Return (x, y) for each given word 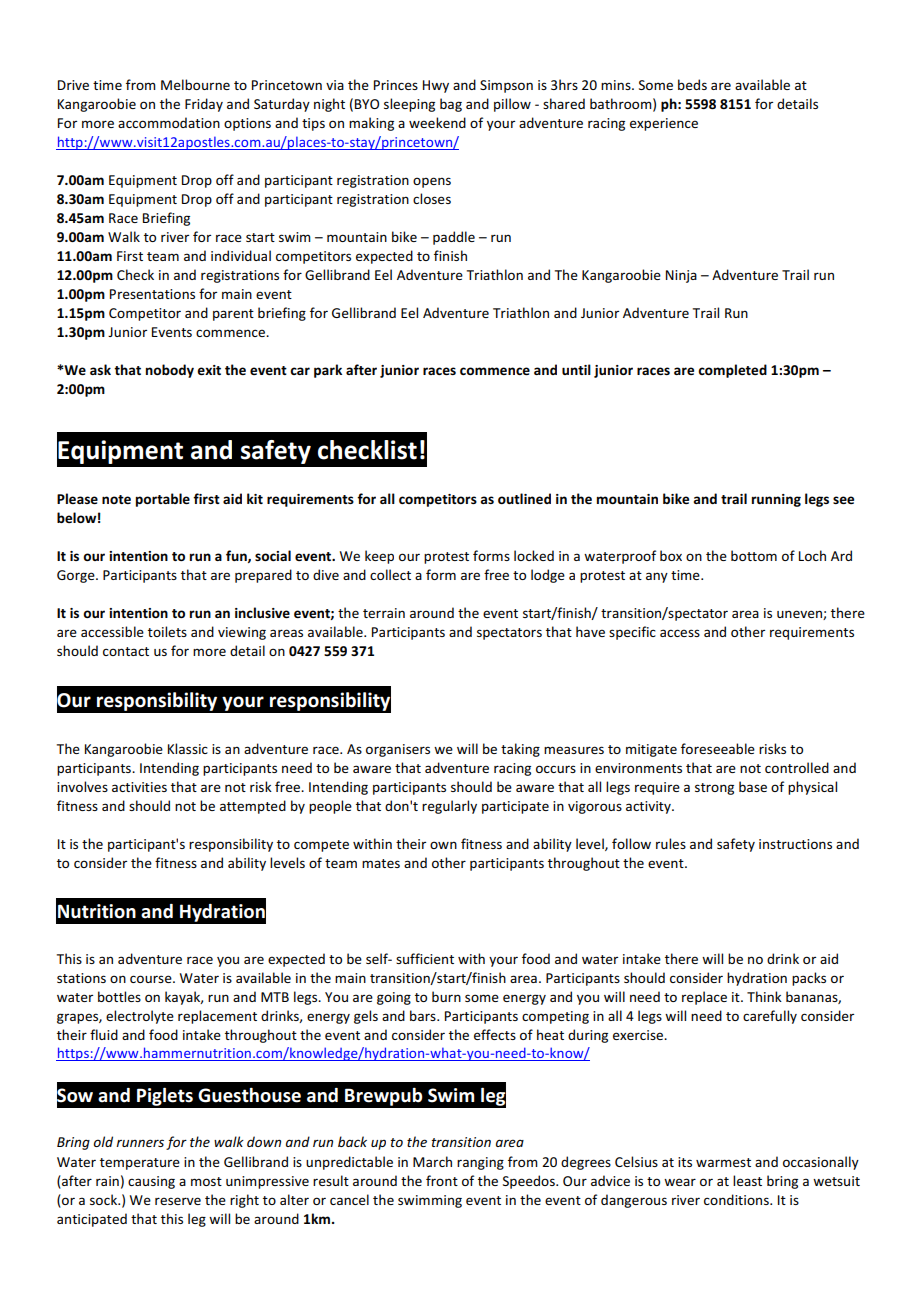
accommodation (169, 122)
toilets (167, 631)
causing (151, 1182)
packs (809, 979)
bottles (119, 996)
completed (732, 371)
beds (692, 84)
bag (451, 105)
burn (446, 996)
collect (390, 574)
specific (632, 633)
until (576, 369)
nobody (170, 371)
